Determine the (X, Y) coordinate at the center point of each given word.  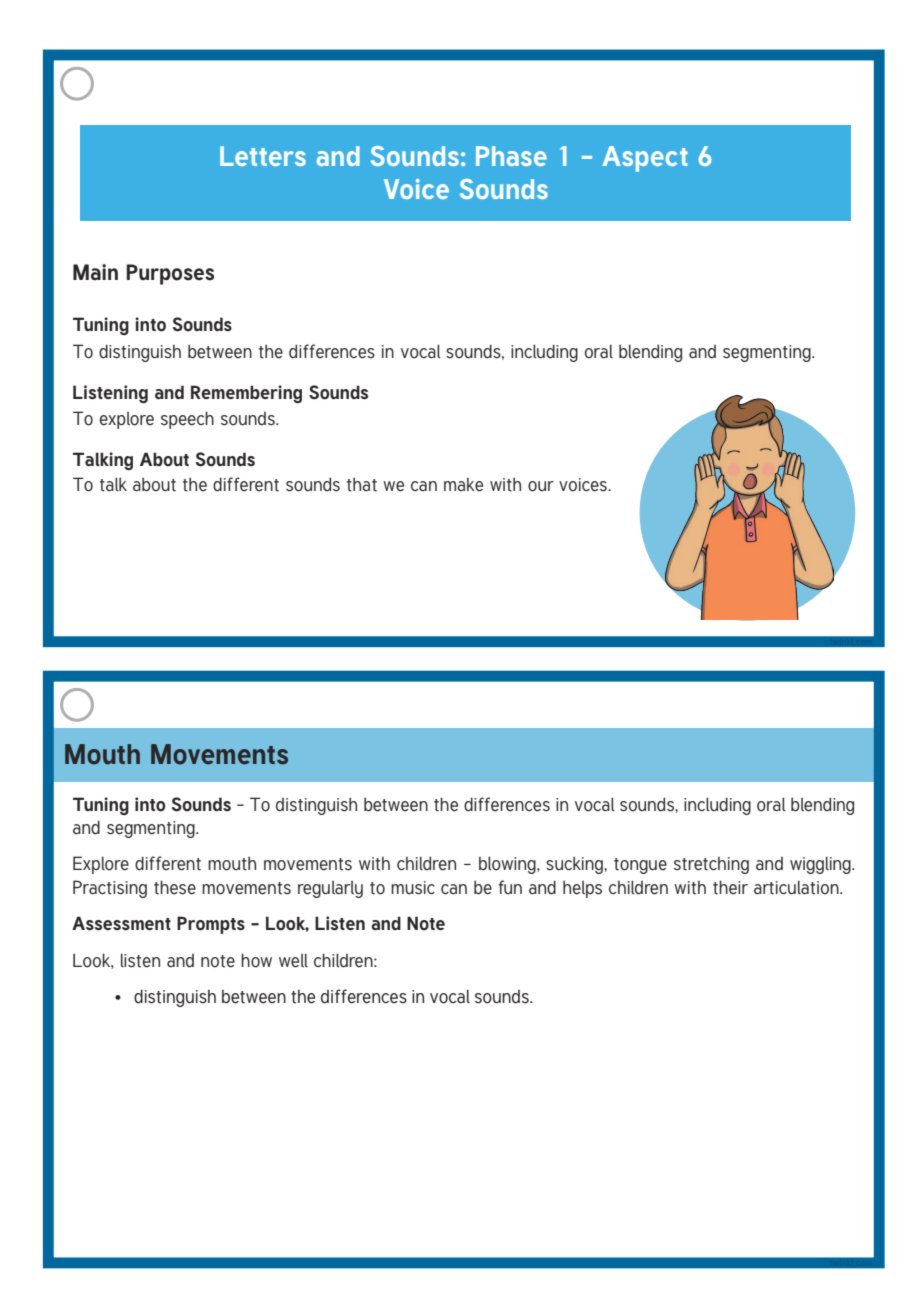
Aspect (645, 159)
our (541, 486)
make (463, 485)
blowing (508, 865)
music (413, 888)
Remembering (246, 394)
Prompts (211, 925)
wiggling (821, 865)
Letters (263, 156)
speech (187, 420)
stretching (711, 865)
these (175, 887)
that (362, 484)
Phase (511, 156)
